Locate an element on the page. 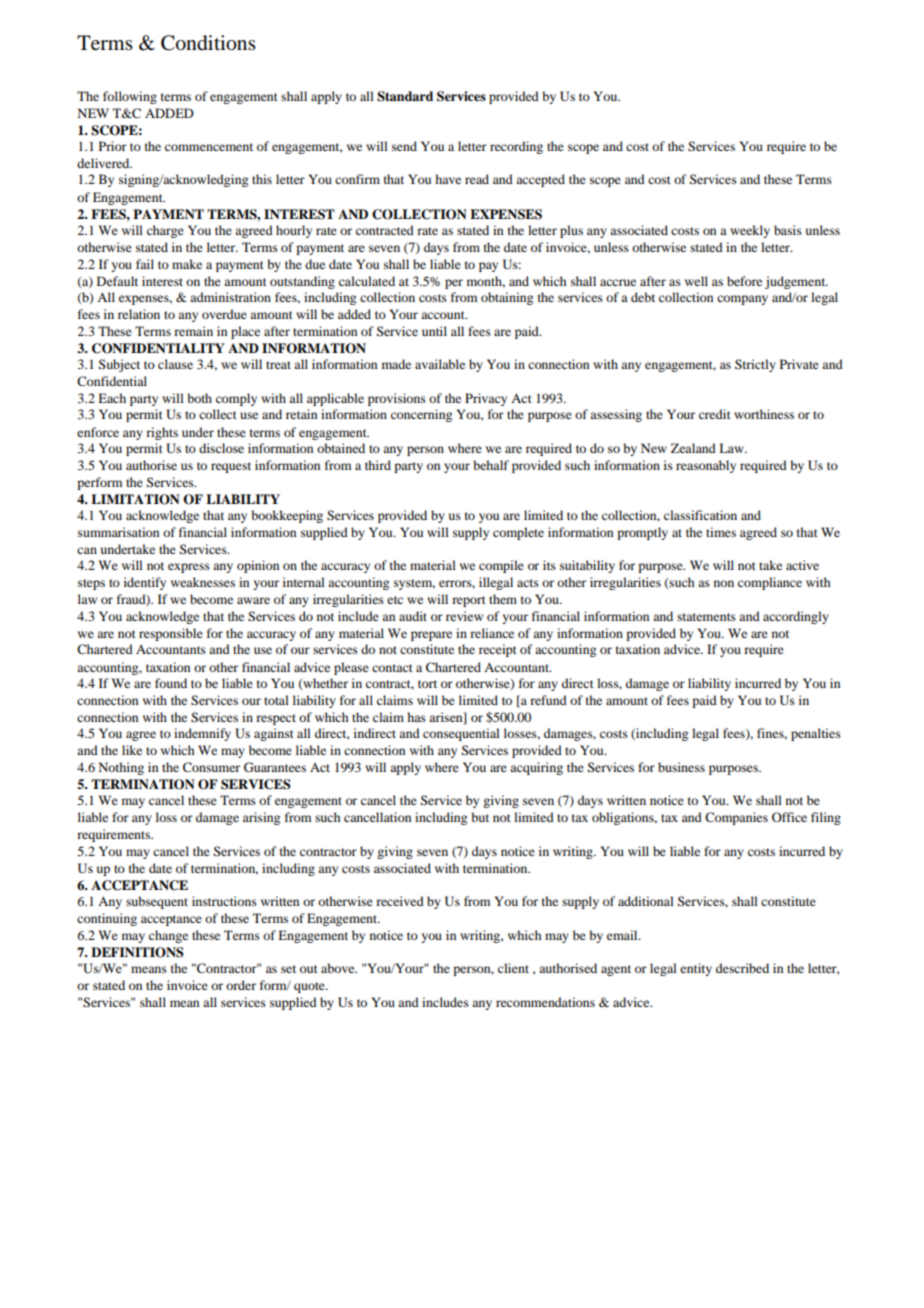 The width and height of the document is (924, 1308). clause is located at coordinates (175, 364).
